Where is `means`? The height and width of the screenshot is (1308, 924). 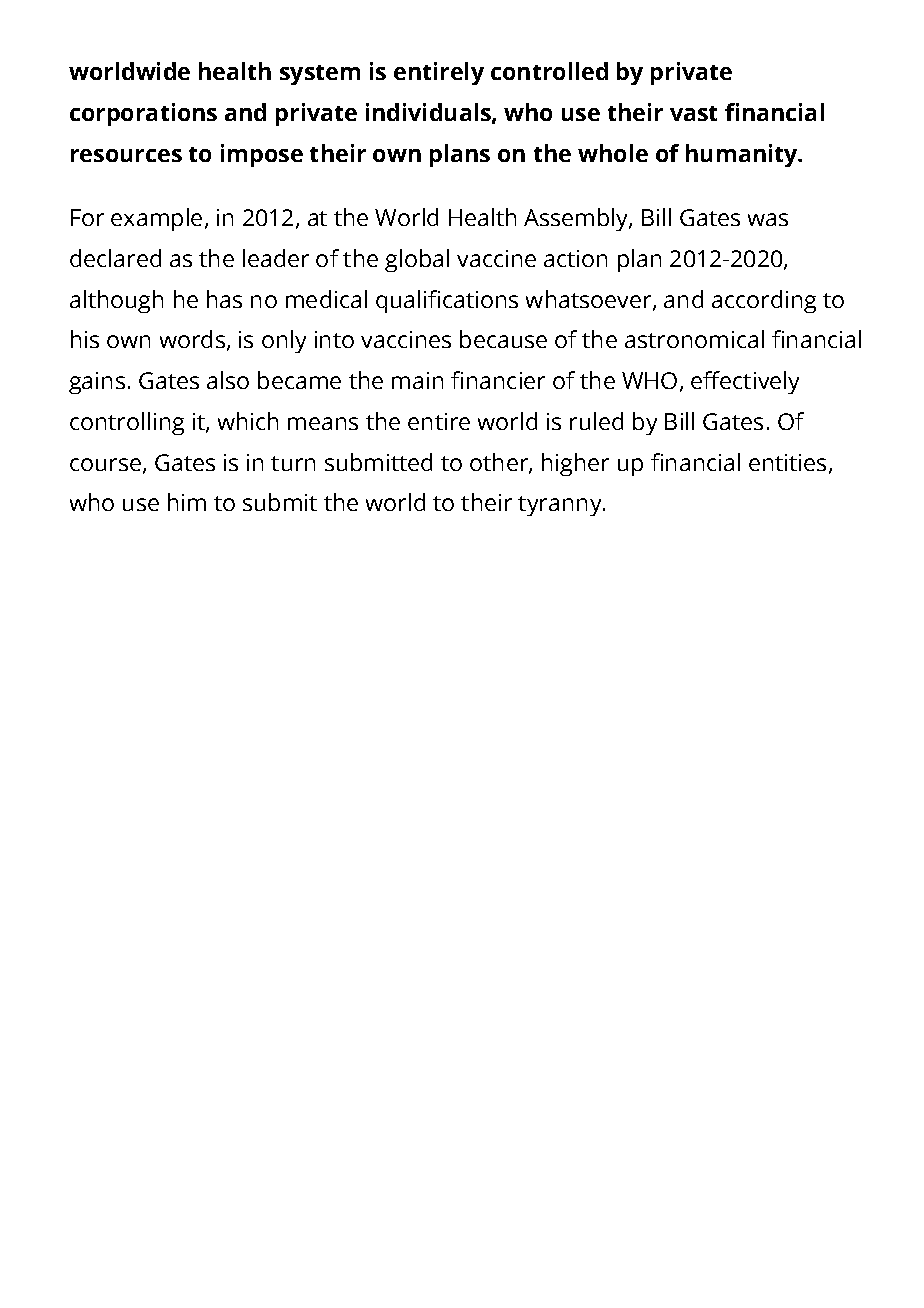
means is located at coordinates (323, 423).
